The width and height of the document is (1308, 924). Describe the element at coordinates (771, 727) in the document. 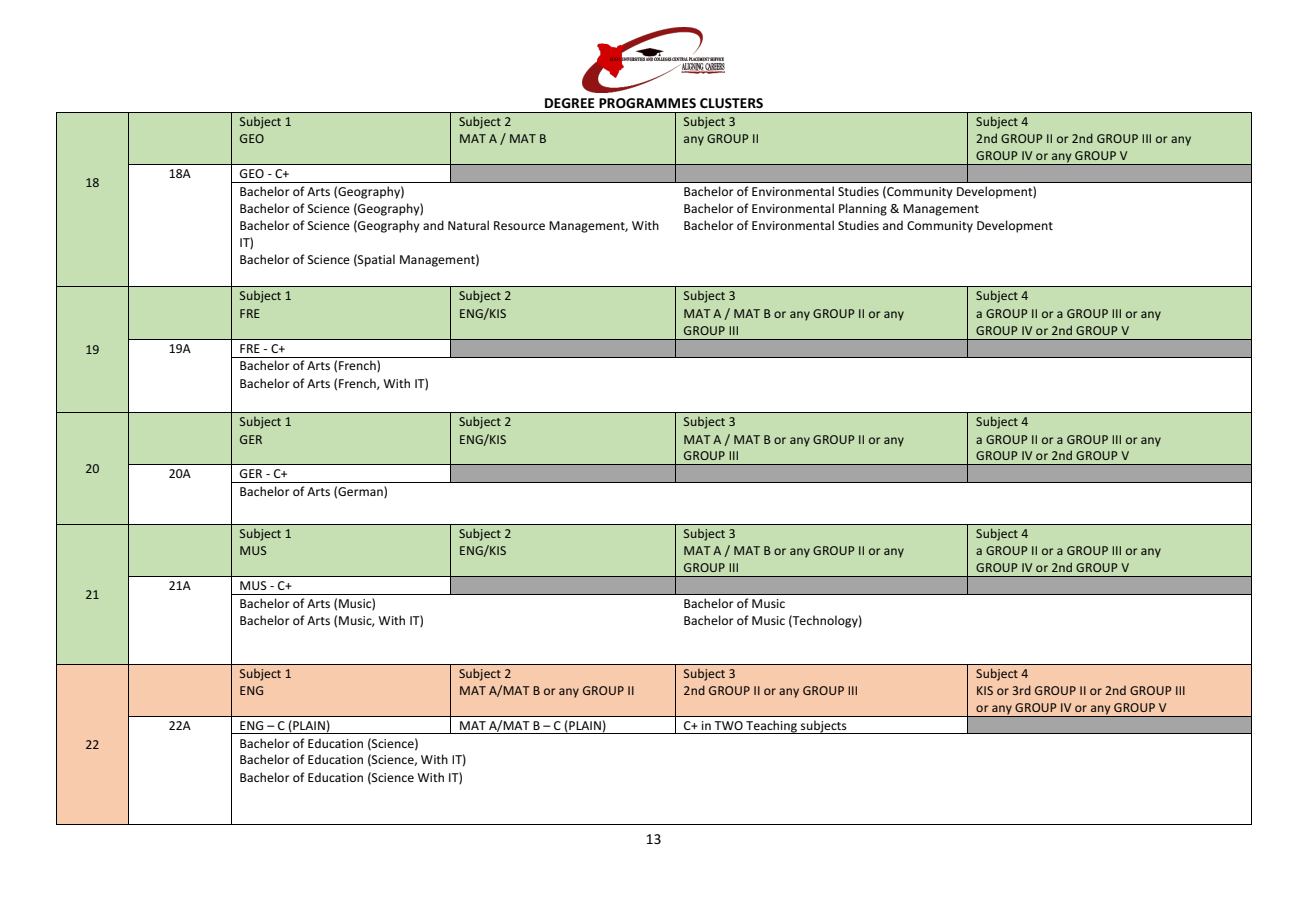

I see `Teaching` at that location.
